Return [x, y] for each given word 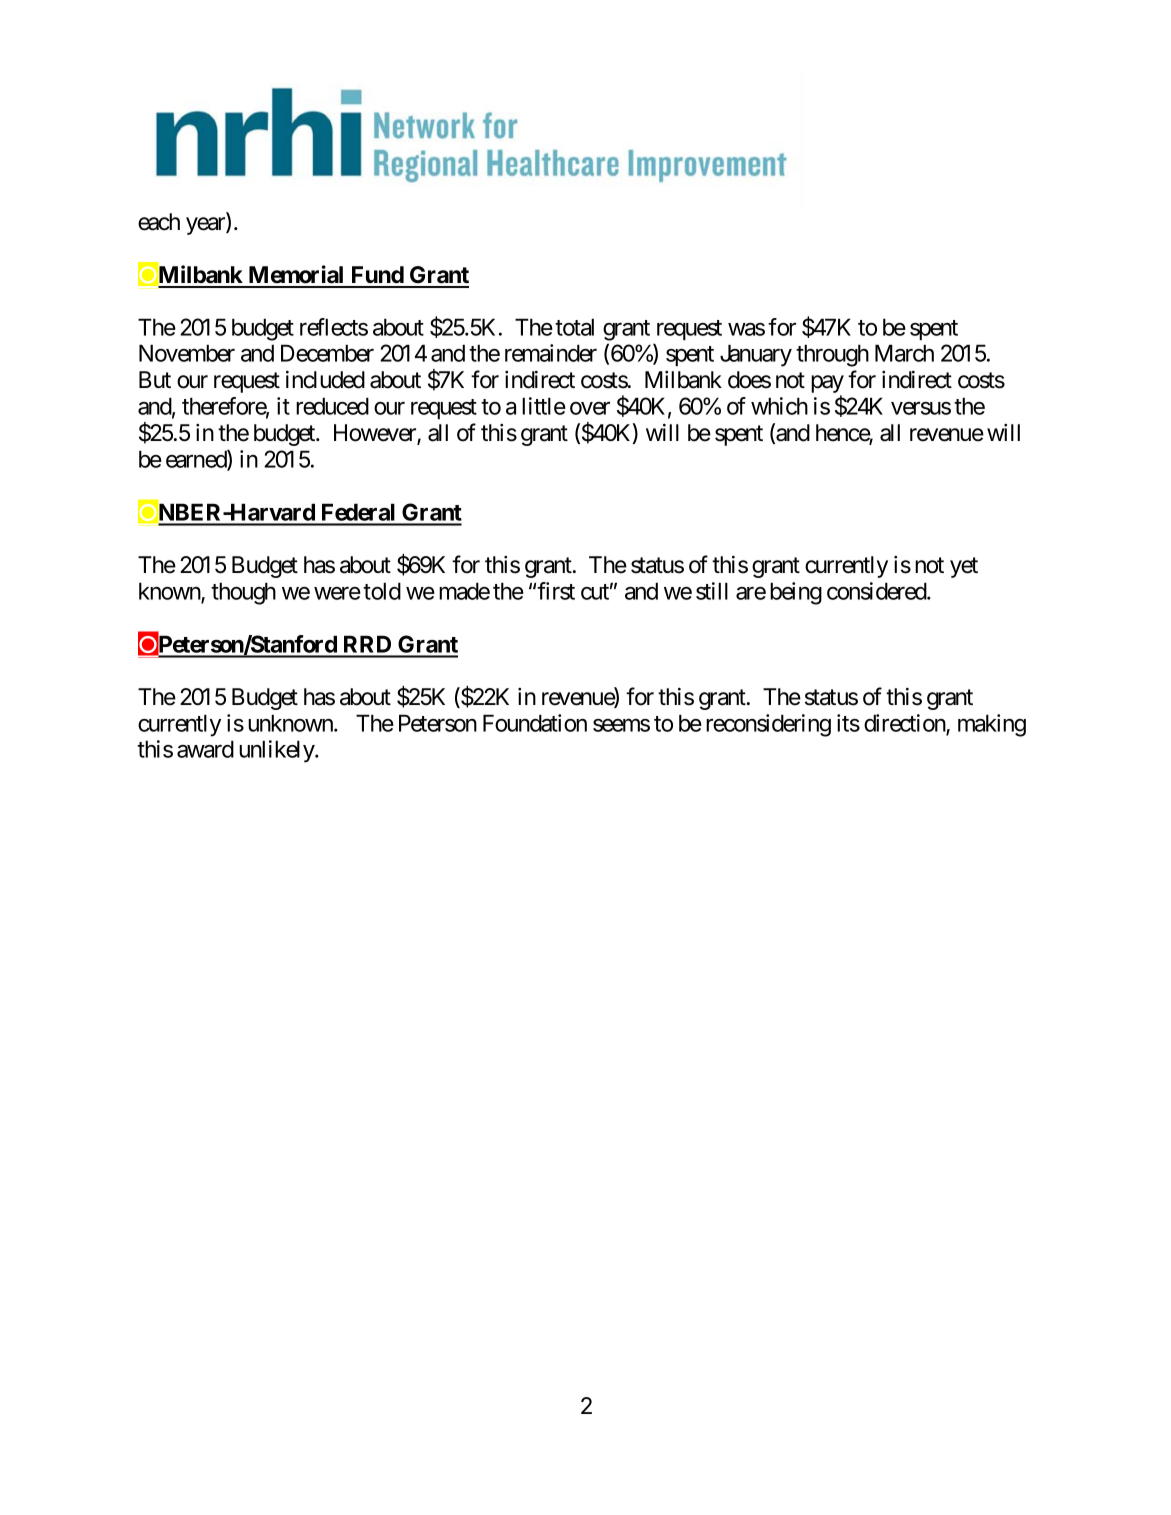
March [904, 353]
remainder [551, 353]
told [382, 591]
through [832, 355]
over [590, 408]
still [712, 591]
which [779, 406]
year [206, 226]
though [243, 593]
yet [964, 567]
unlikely [277, 751]
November [187, 353]
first [556, 591]
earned [197, 459]
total [574, 327]
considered [877, 591]
